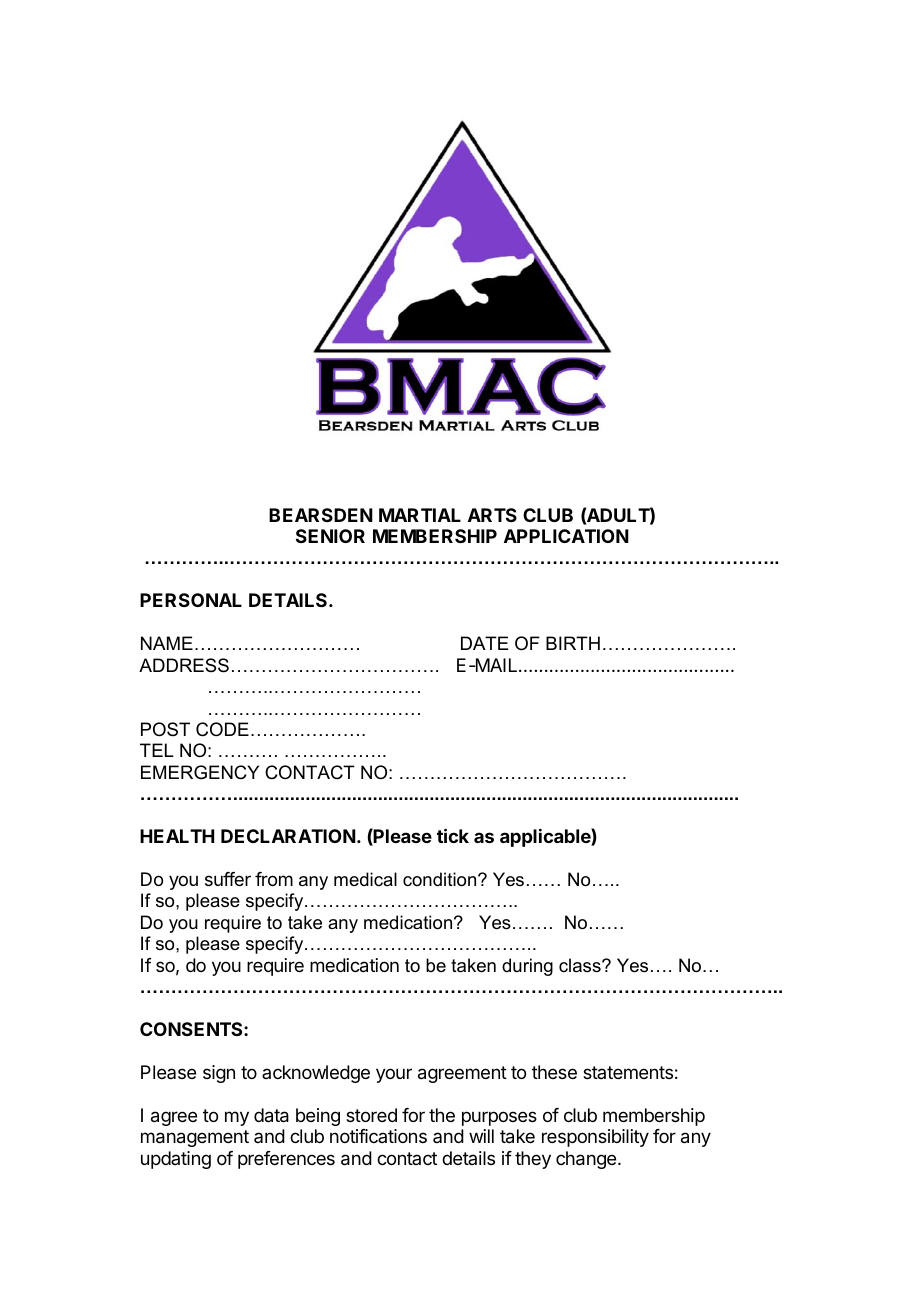  Describe the element at coordinates (420, 515) in the screenshot. I see `MARTIAL` at that location.
